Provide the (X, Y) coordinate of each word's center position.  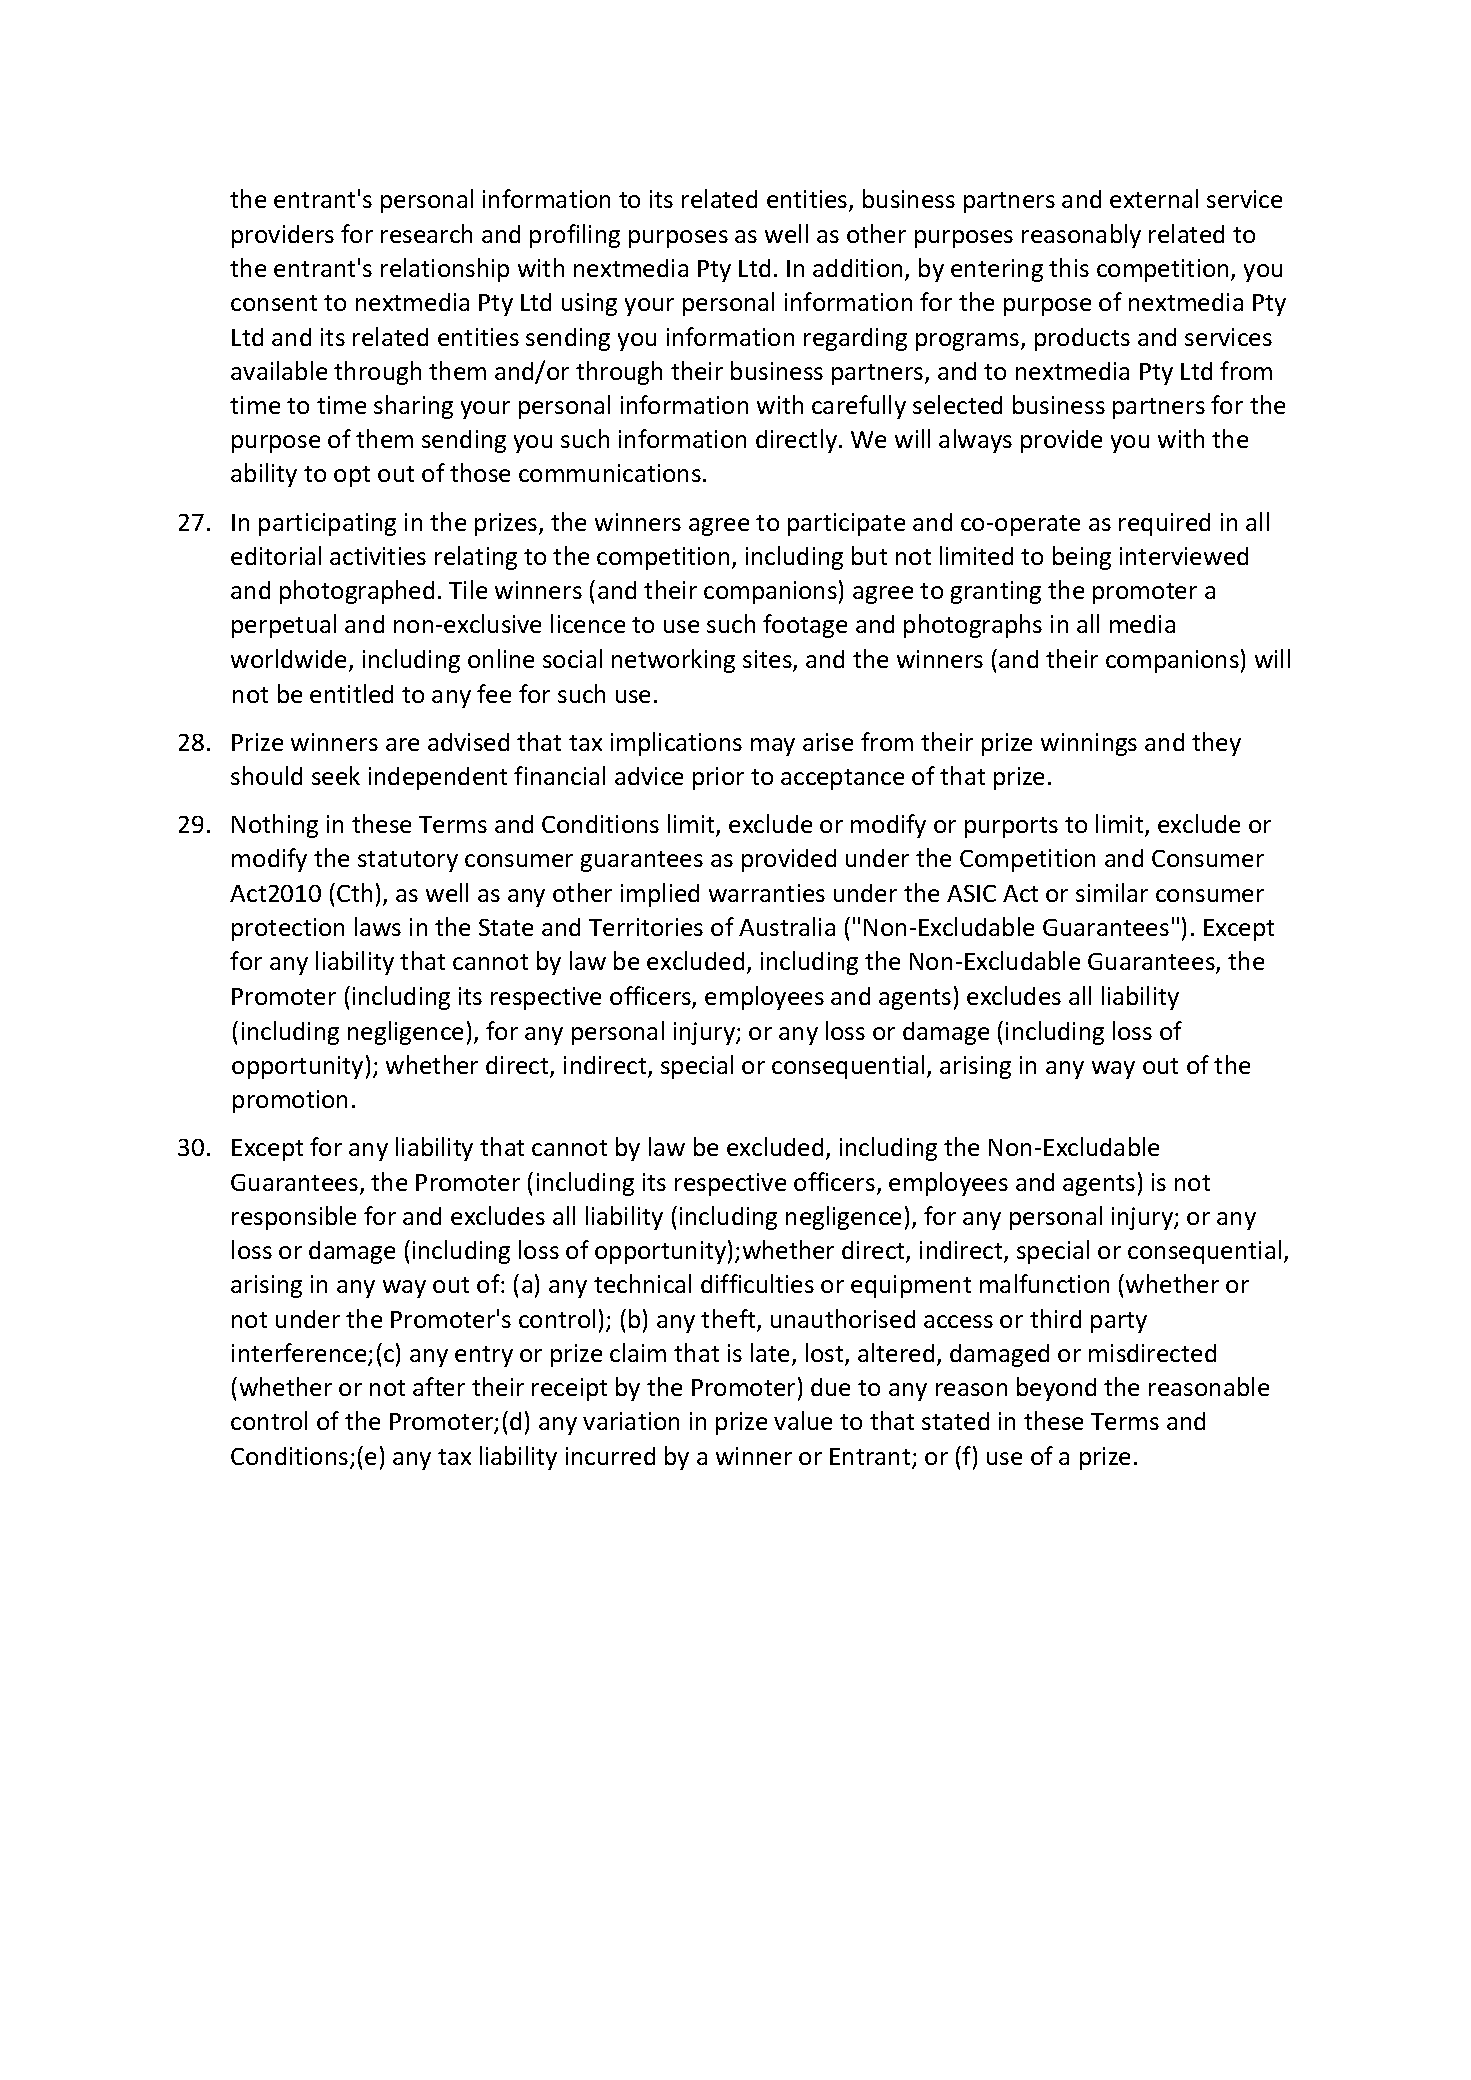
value (803, 1420)
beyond (1056, 1389)
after (439, 1386)
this (1069, 267)
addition (857, 268)
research (426, 233)
